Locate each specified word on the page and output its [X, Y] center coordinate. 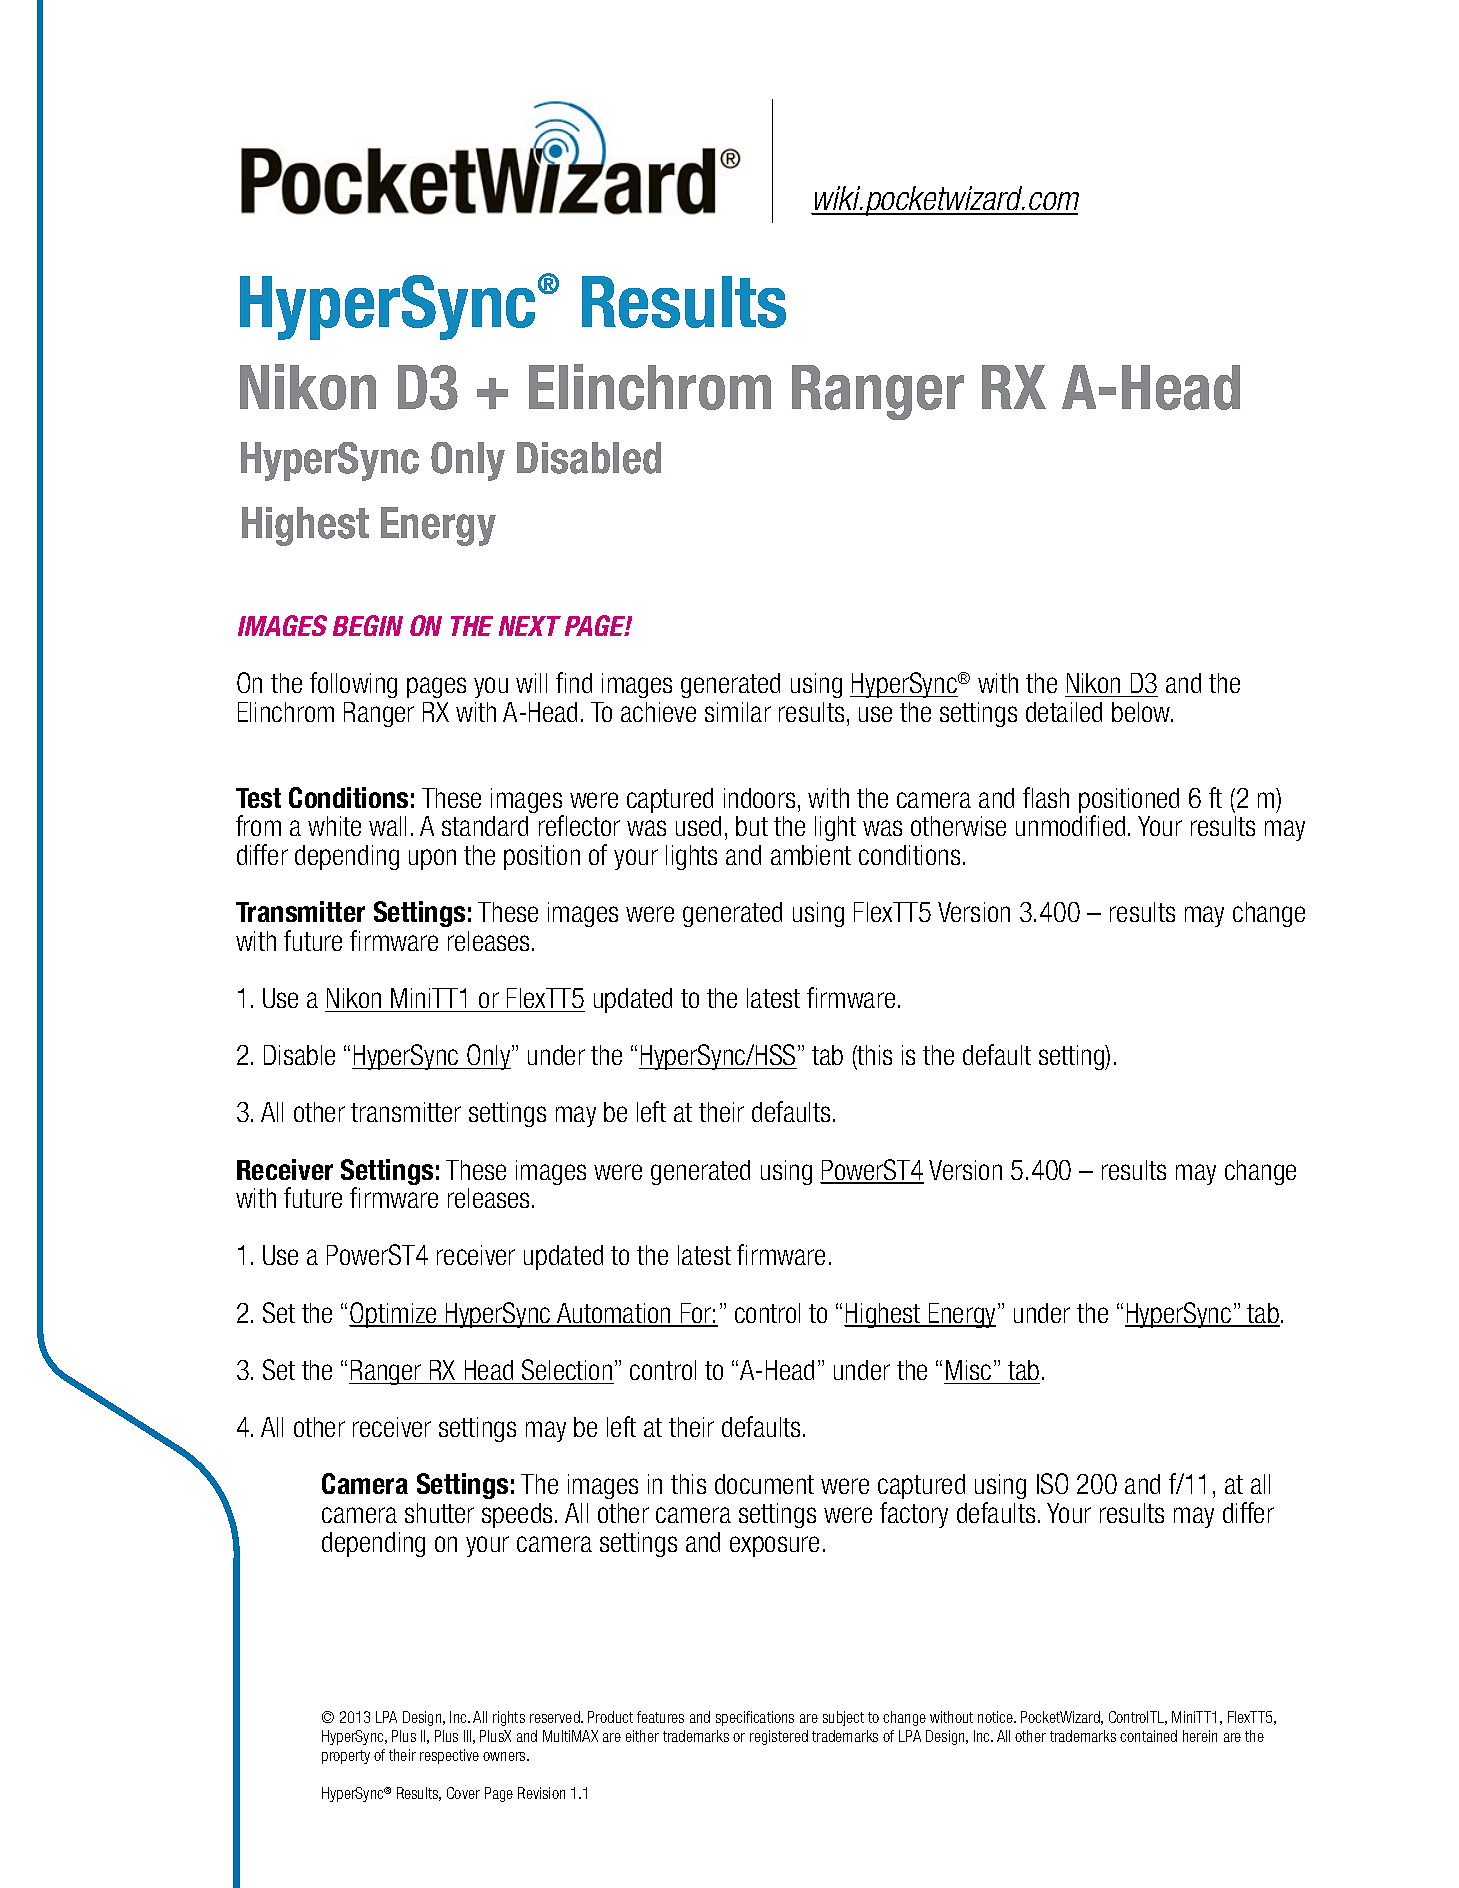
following [353, 685]
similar [738, 712]
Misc [968, 1370]
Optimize [394, 1315]
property [346, 1757]
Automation [614, 1314]
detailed [1064, 712]
